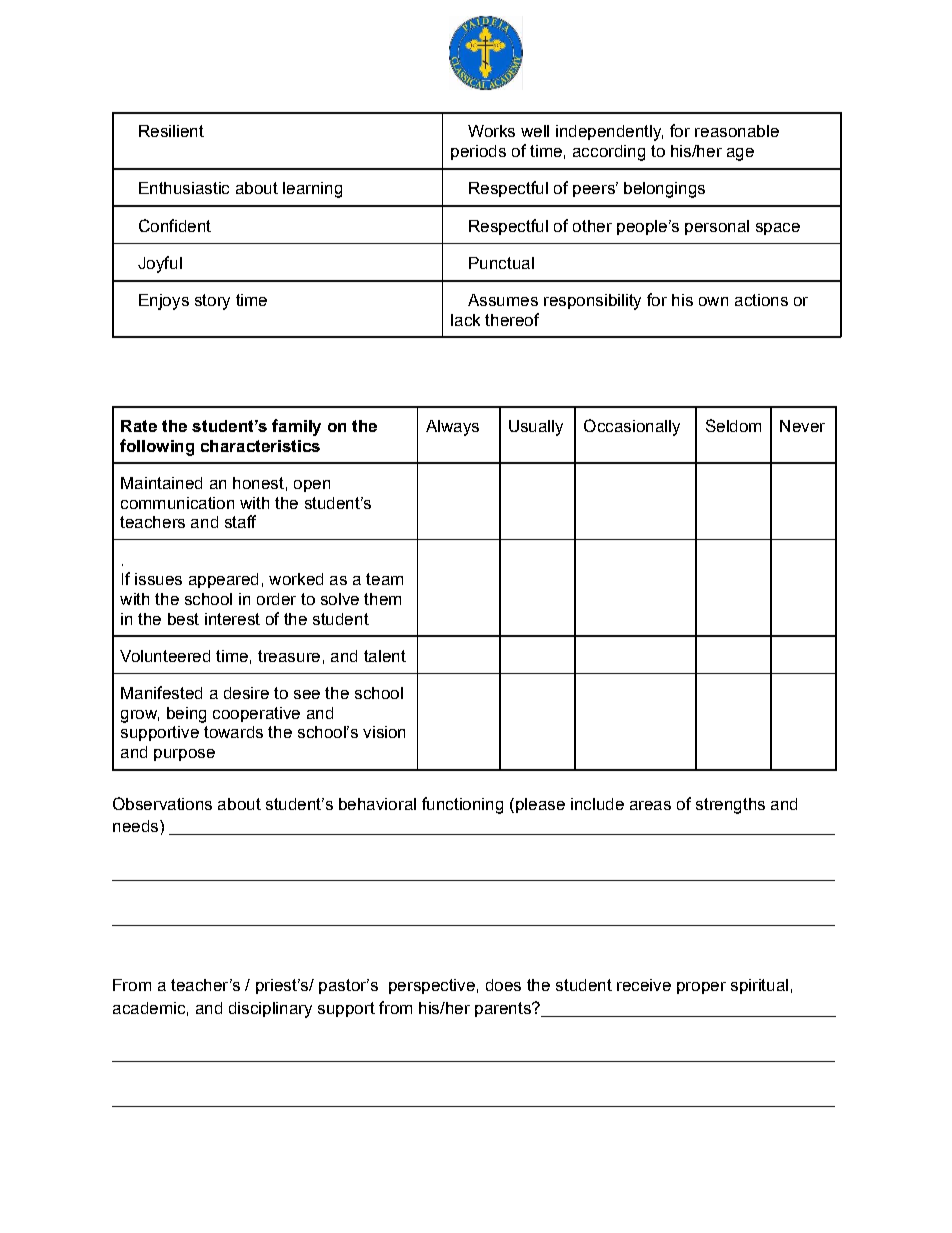 This image has width=952, height=1233. What do you see at coordinates (223, 580) in the image?
I see `appeared` at bounding box center [223, 580].
